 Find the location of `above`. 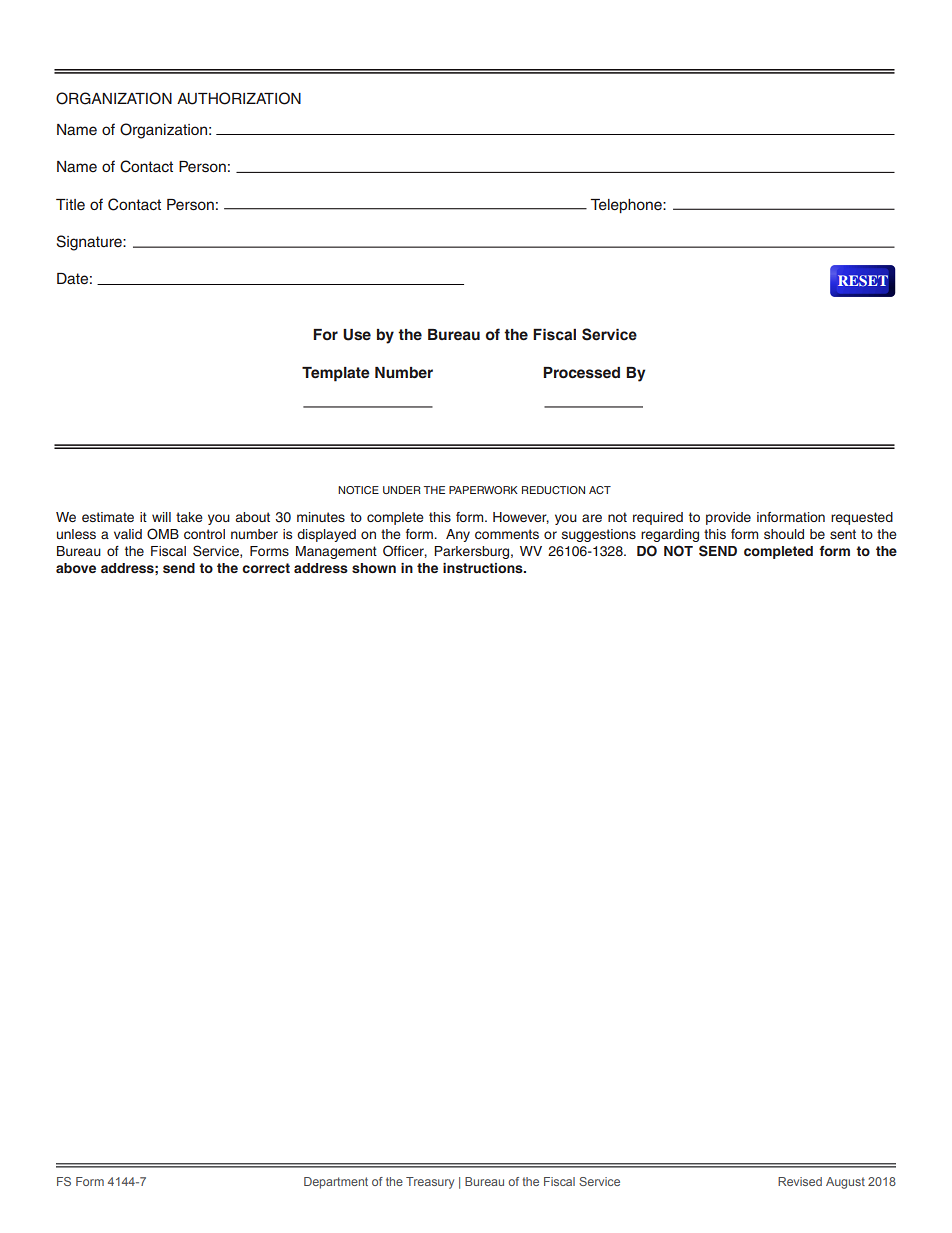

above is located at coordinates (76, 568).
